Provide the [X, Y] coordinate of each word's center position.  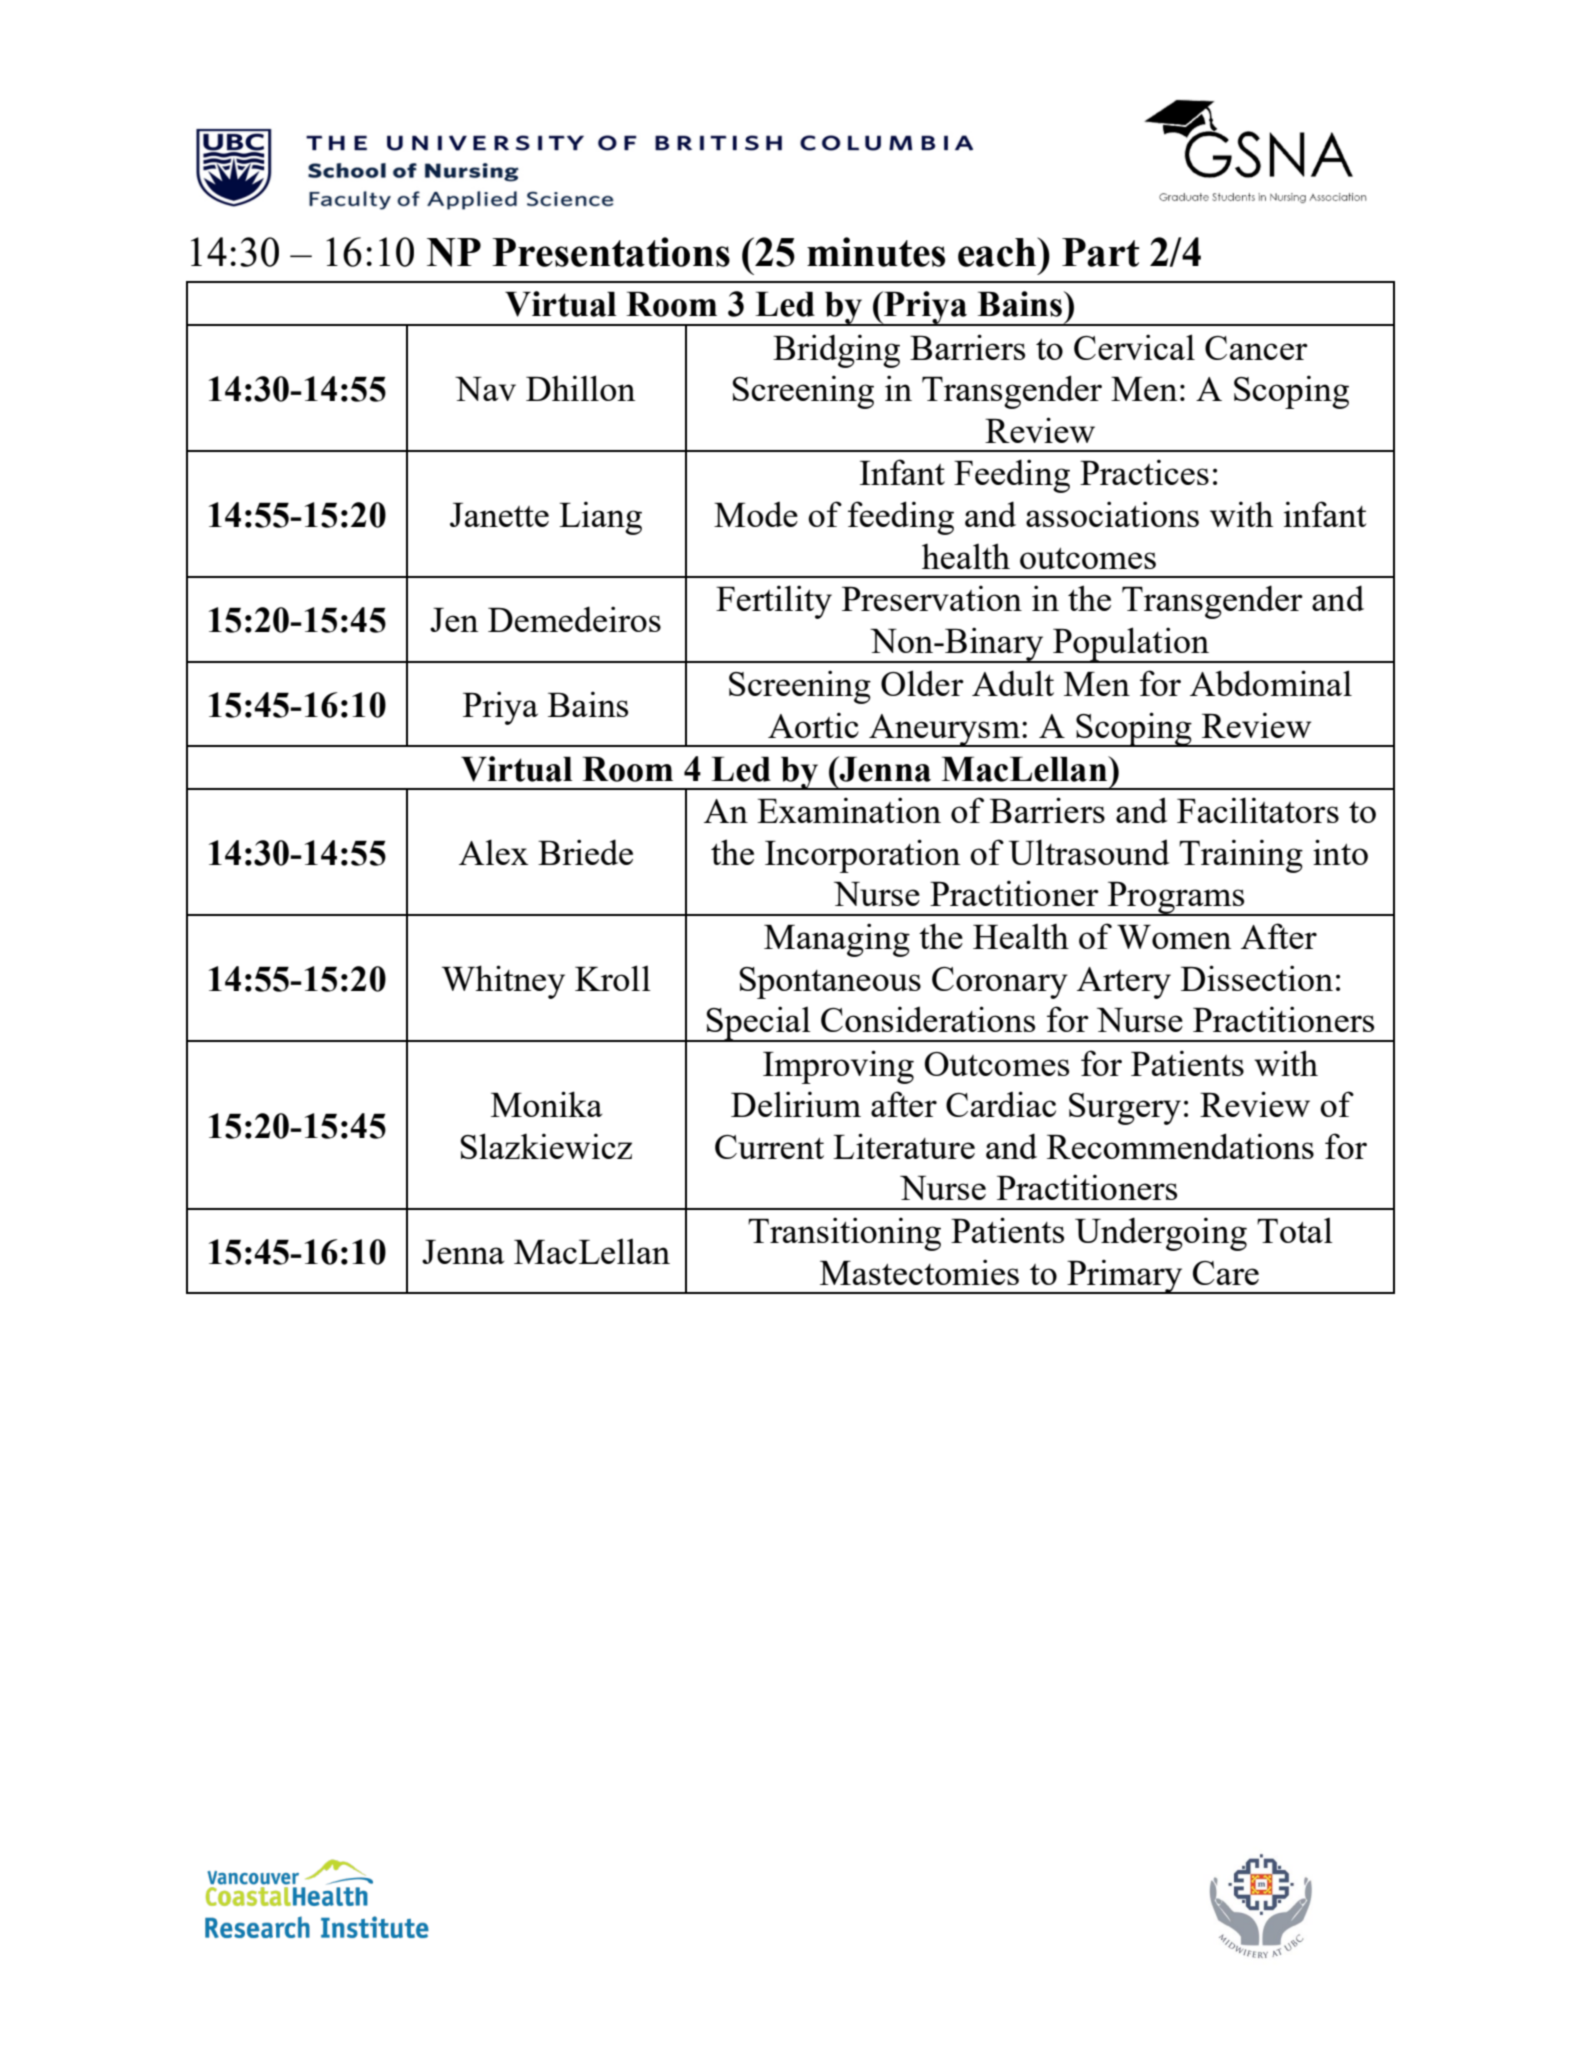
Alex [494, 852]
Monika [547, 1104]
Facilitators [1258, 810]
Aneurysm [944, 730]
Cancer [1256, 348]
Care [1226, 1273]
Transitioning [844, 1234]
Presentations [611, 252]
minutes [876, 252]
